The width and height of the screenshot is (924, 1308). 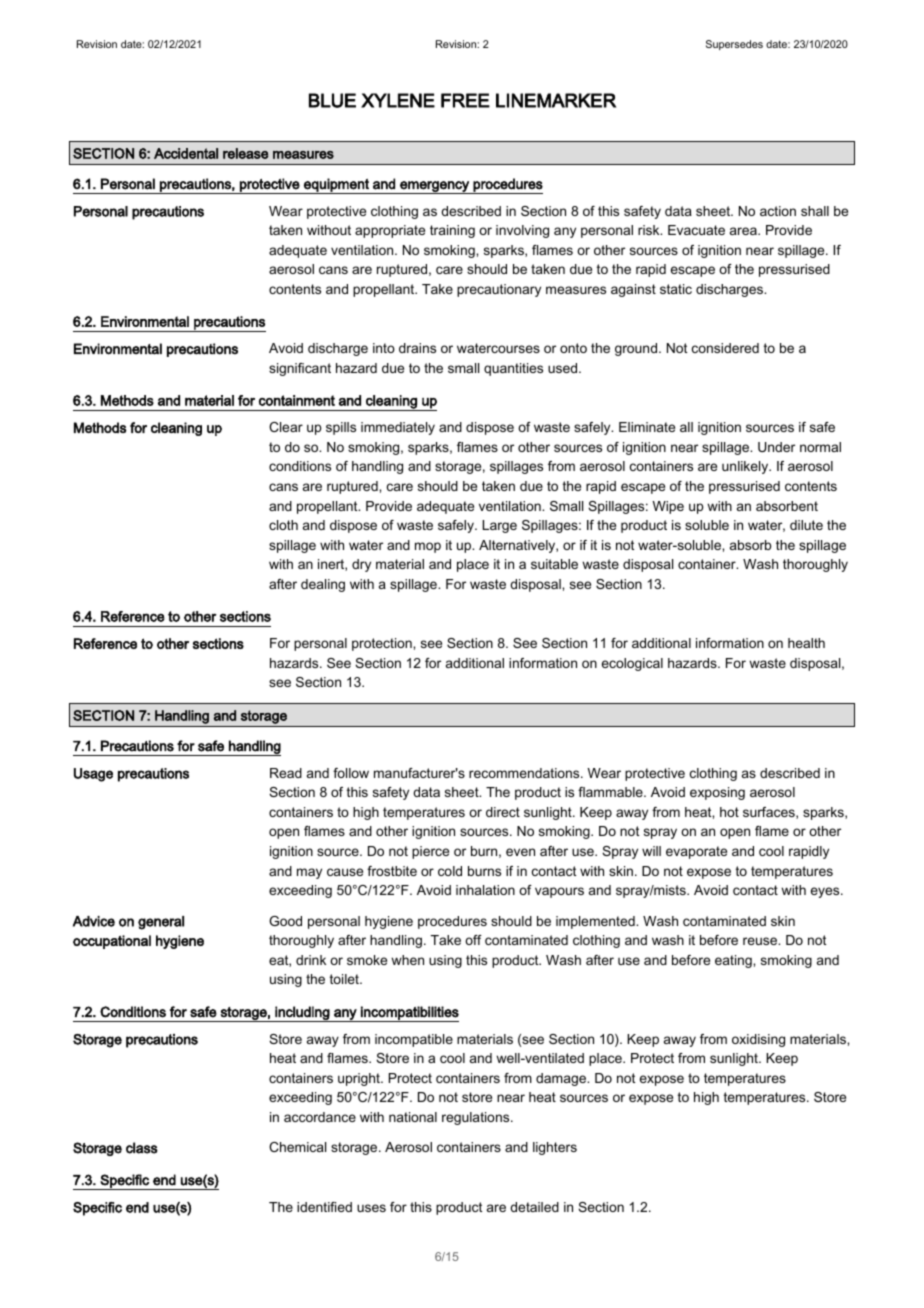 What do you see at coordinates (186, 153) in the screenshot?
I see `Accidental` at bounding box center [186, 153].
